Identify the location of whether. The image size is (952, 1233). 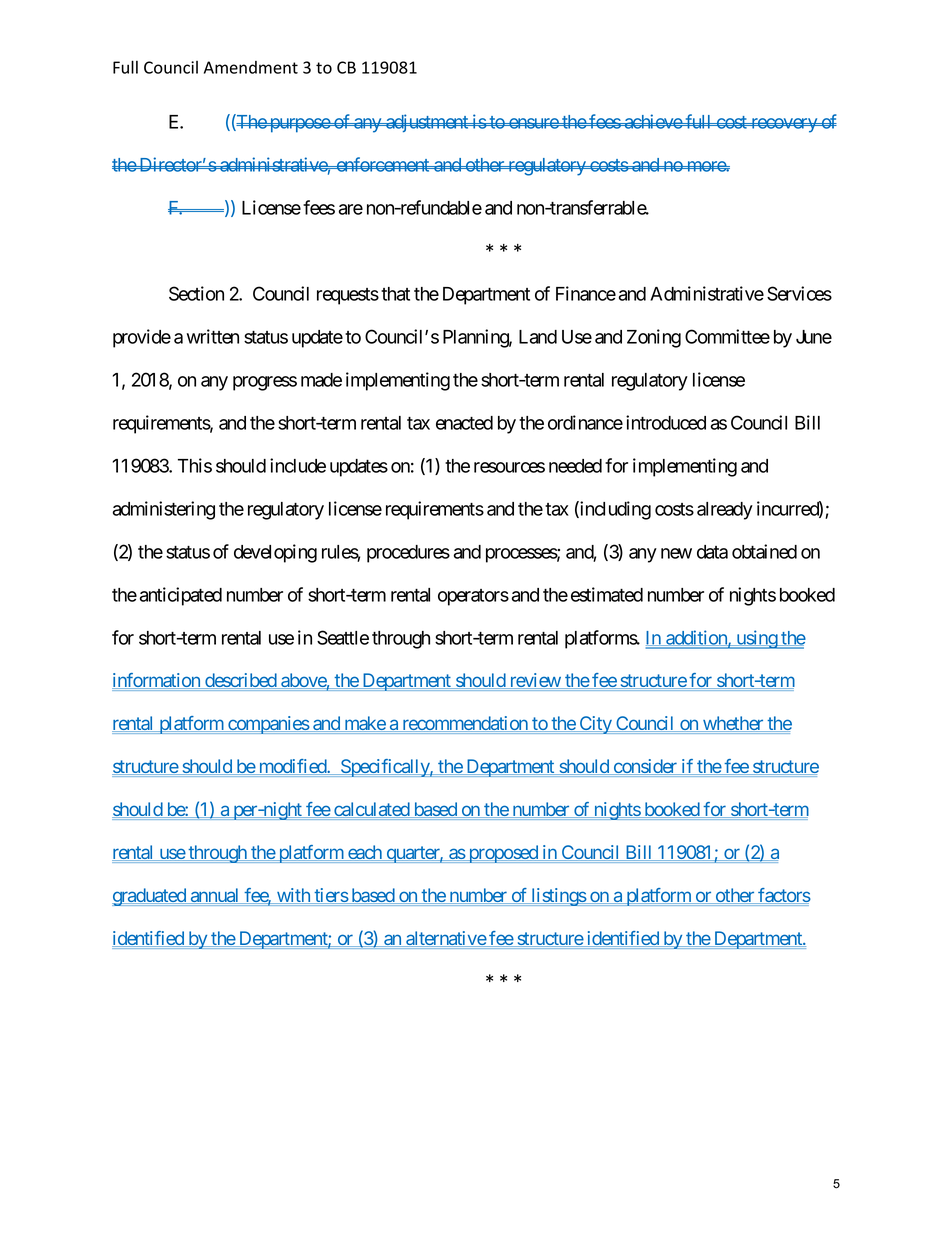
(733, 724).
